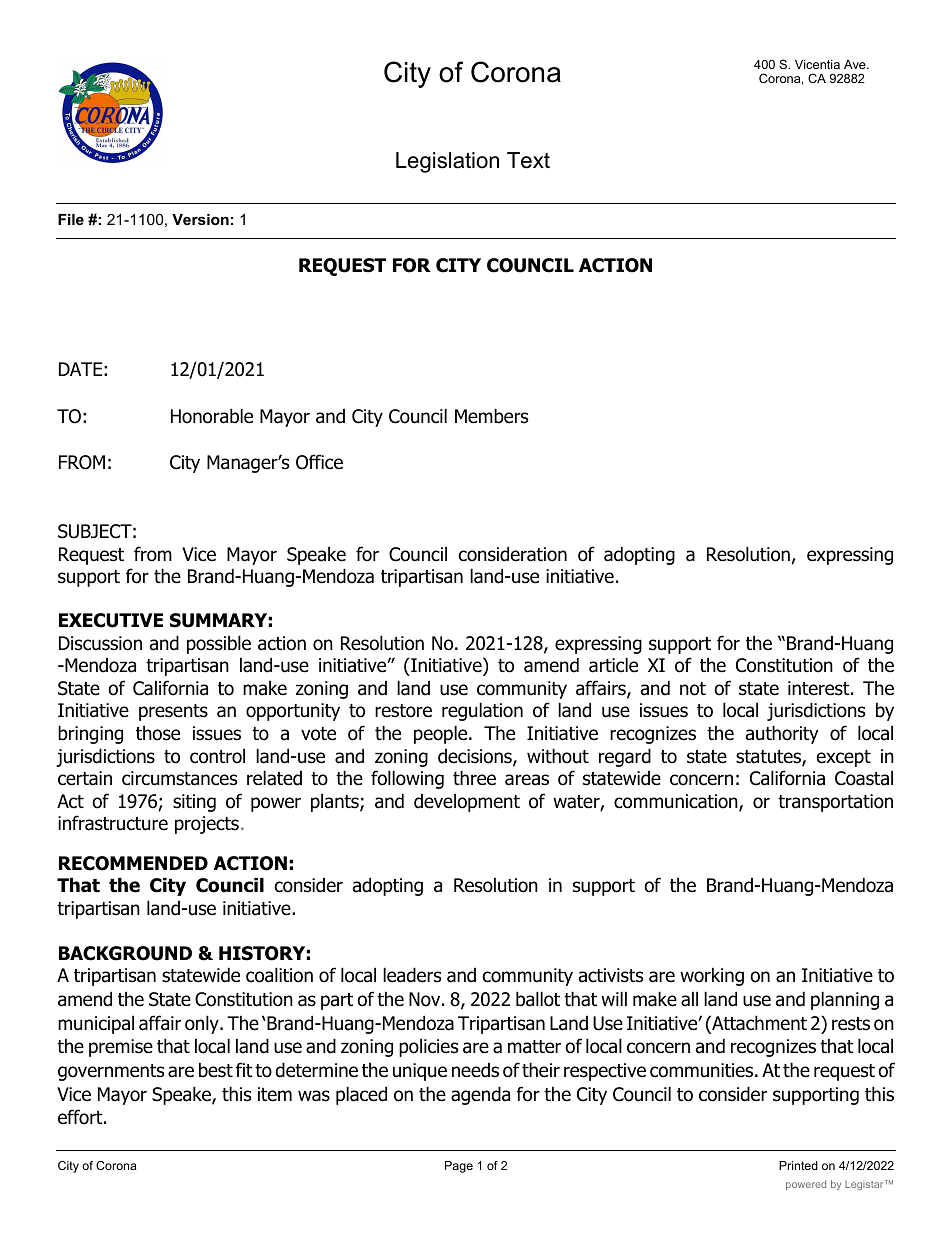 Image resolution: width=952 pixels, height=1233 pixels. I want to click on Ave, so click(856, 64).
